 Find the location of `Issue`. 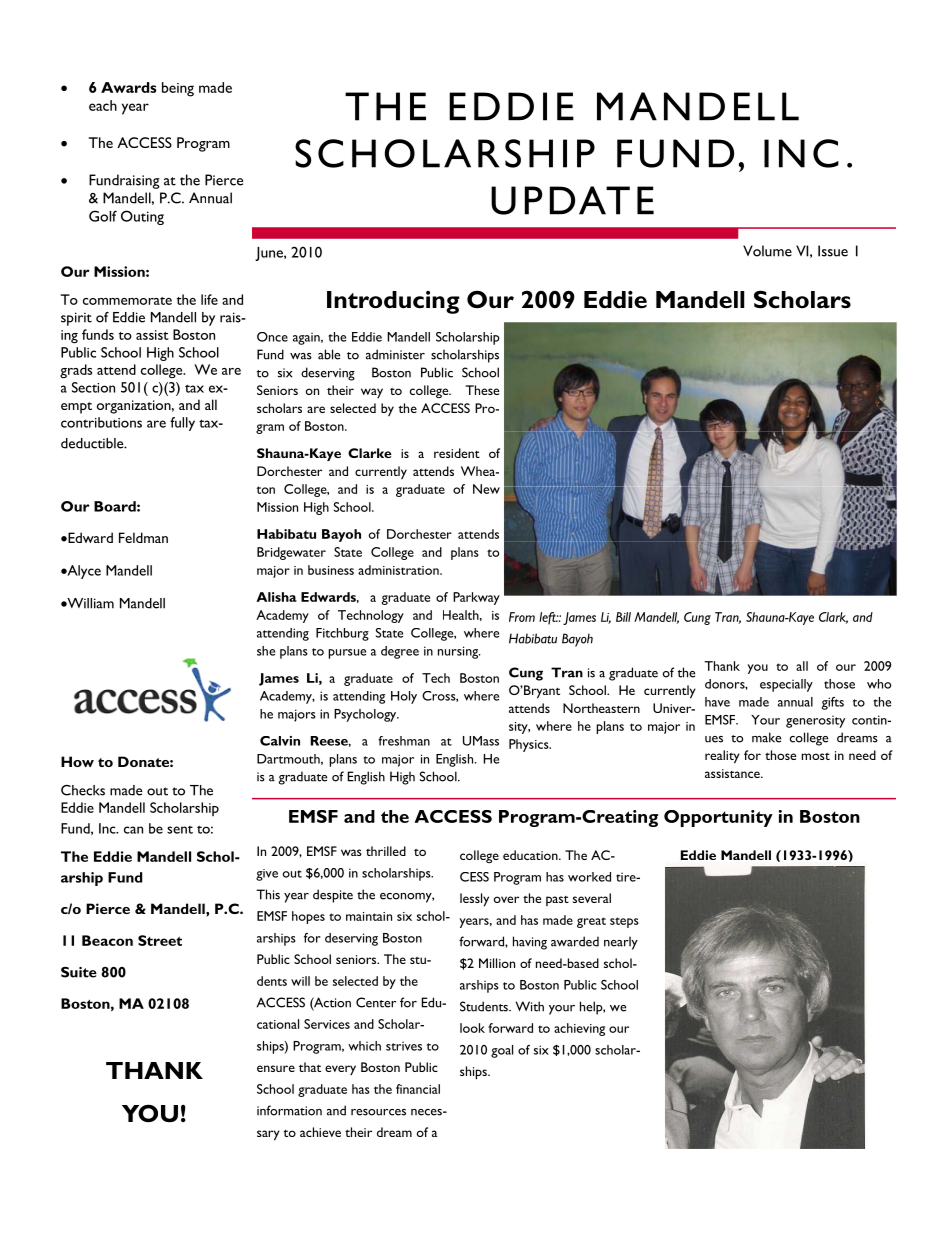

Issue is located at coordinates (833, 251).
